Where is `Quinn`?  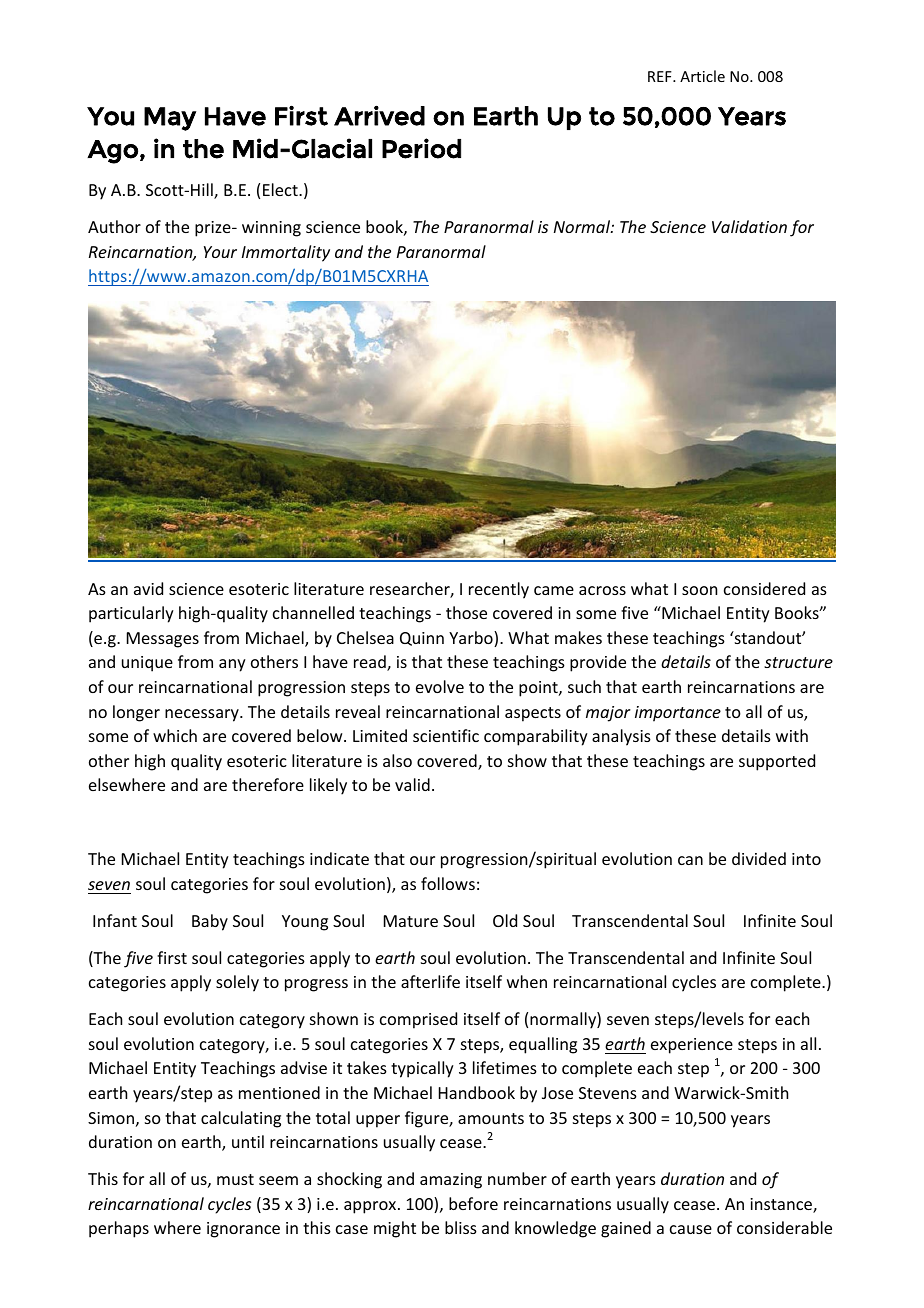
Quinn is located at coordinates (422, 639).
